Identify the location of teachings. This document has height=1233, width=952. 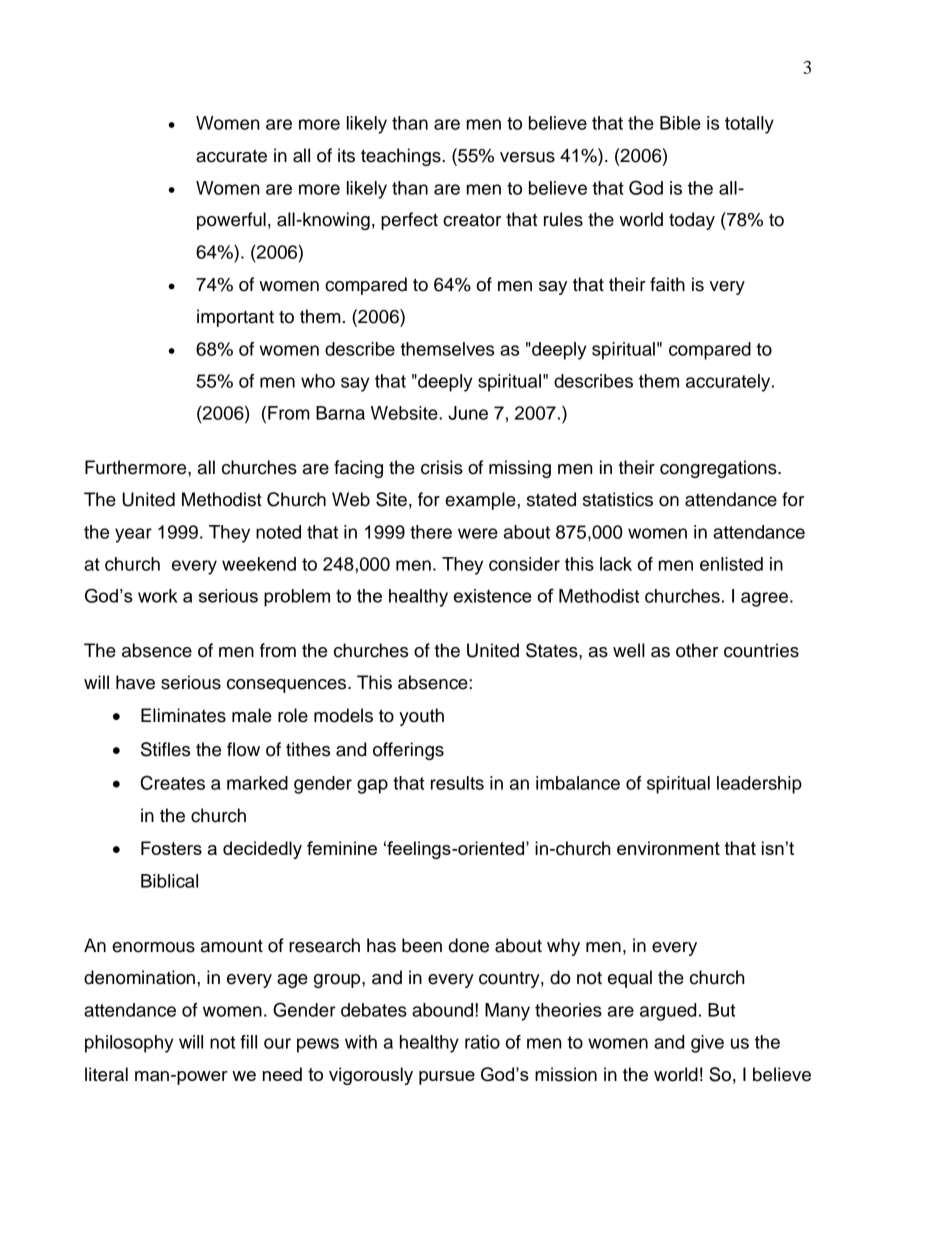
(402, 157).
